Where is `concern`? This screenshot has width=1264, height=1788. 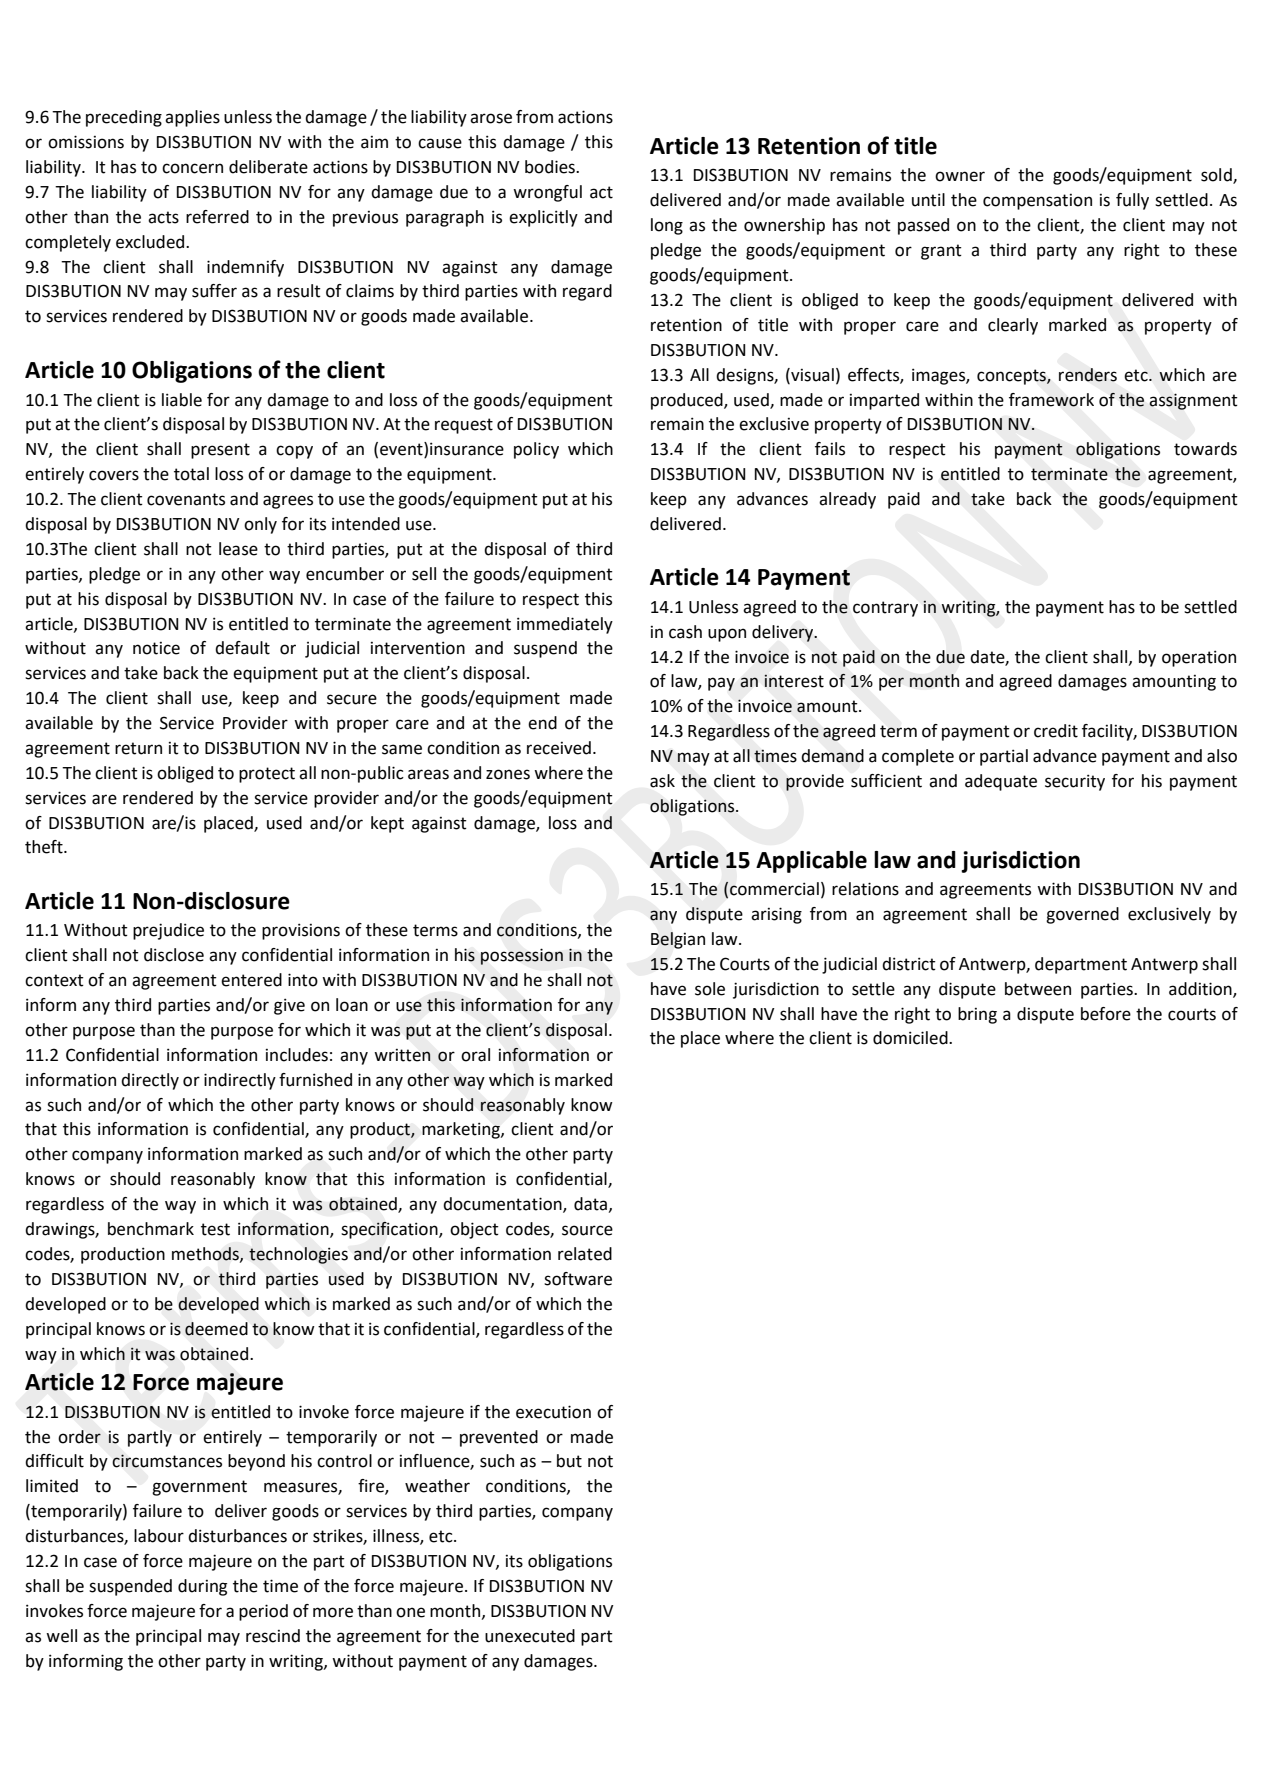 concern is located at coordinates (192, 168).
